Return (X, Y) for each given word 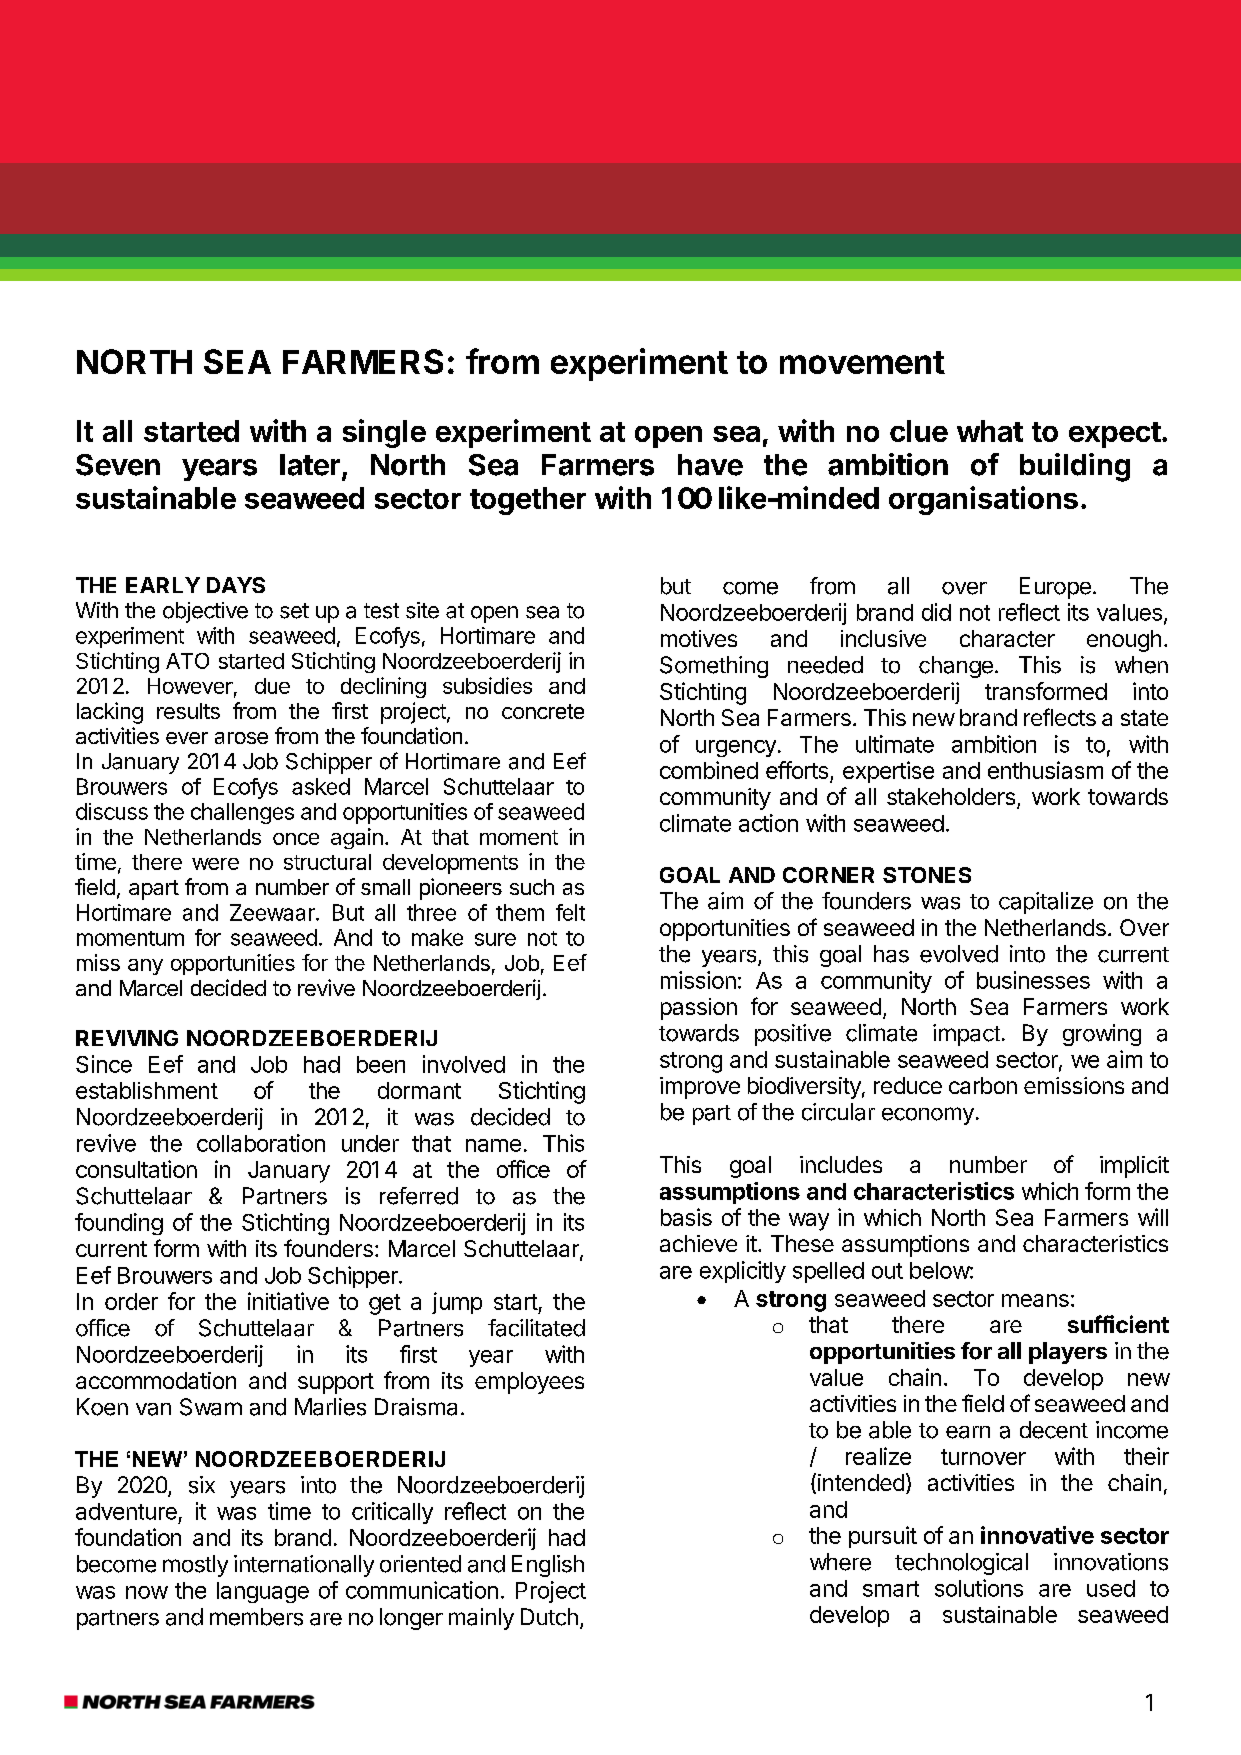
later (310, 465)
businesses (1033, 980)
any (145, 967)
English (548, 1566)
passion (699, 1009)
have (710, 465)
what (990, 431)
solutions (979, 1588)
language (263, 1592)
